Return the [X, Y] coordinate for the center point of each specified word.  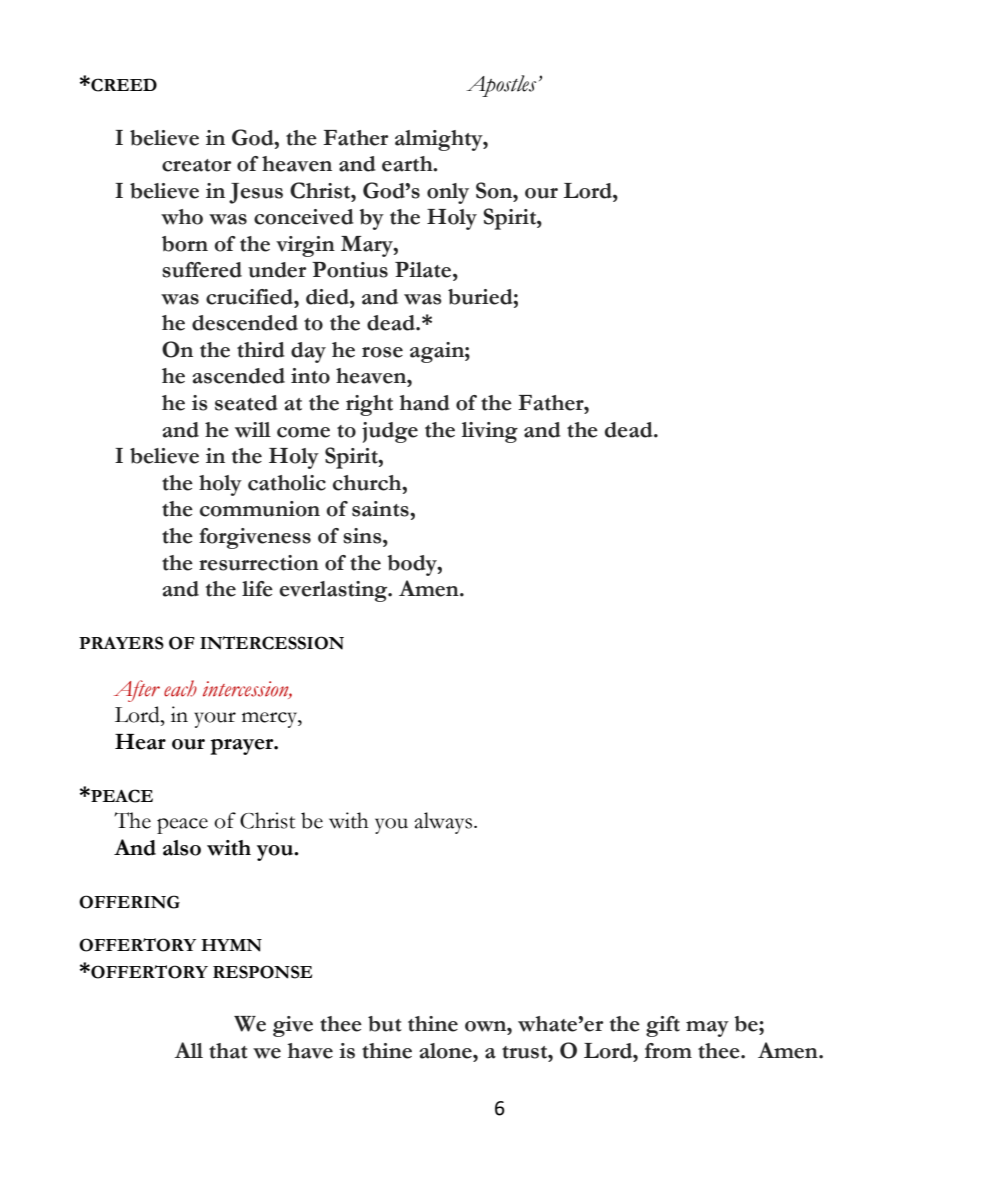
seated [246, 403]
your [215, 720]
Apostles [501, 86]
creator [196, 165]
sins [363, 536]
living [490, 432]
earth [408, 164]
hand [425, 403]
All [188, 1050]
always [443, 823]
